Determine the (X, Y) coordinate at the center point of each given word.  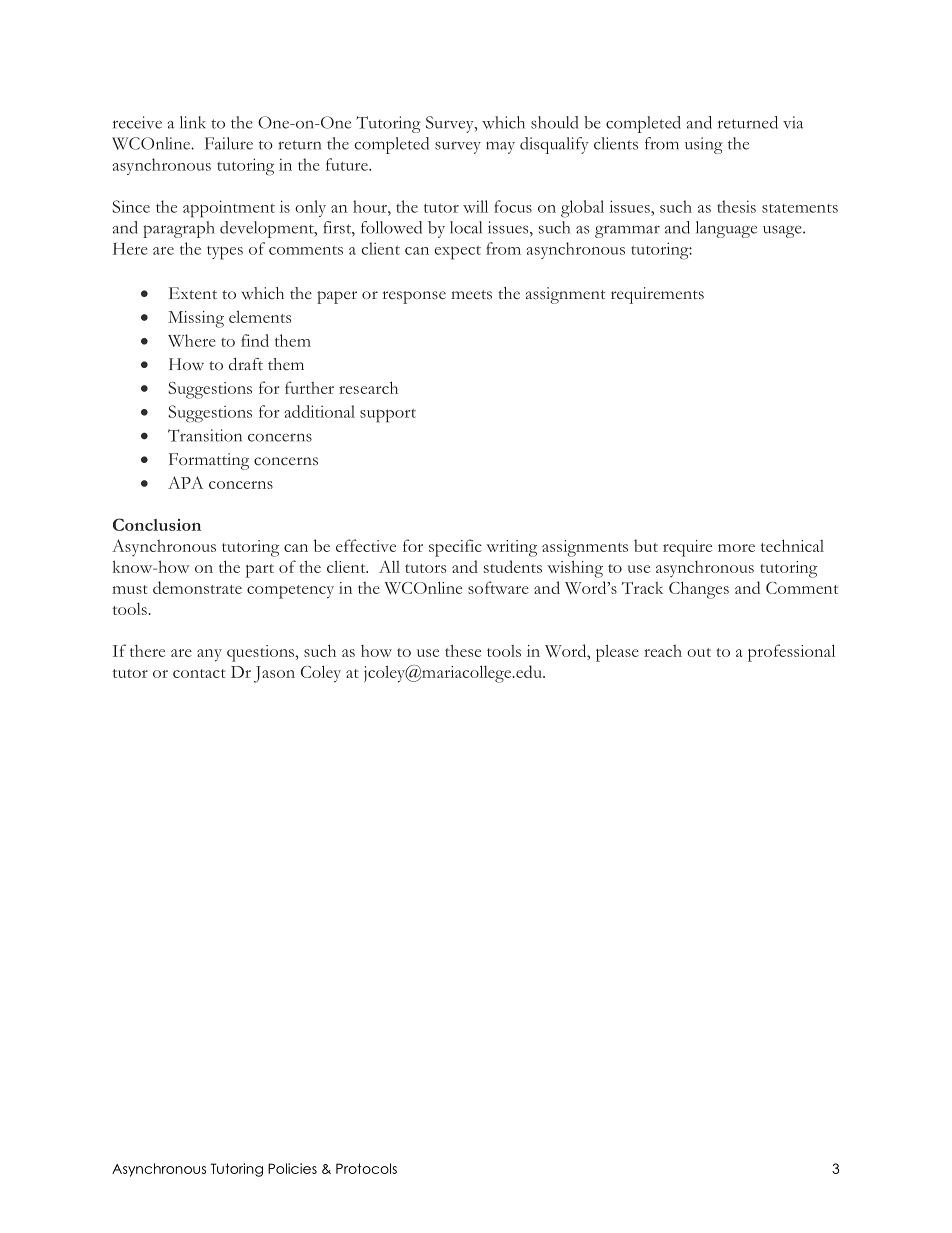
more (736, 548)
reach (663, 651)
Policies (292, 1168)
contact (199, 673)
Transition (205, 435)
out (699, 652)
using (704, 145)
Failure (229, 143)
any (209, 655)
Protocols (366, 1168)
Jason (274, 674)
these (463, 650)
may (500, 148)
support (388, 416)
